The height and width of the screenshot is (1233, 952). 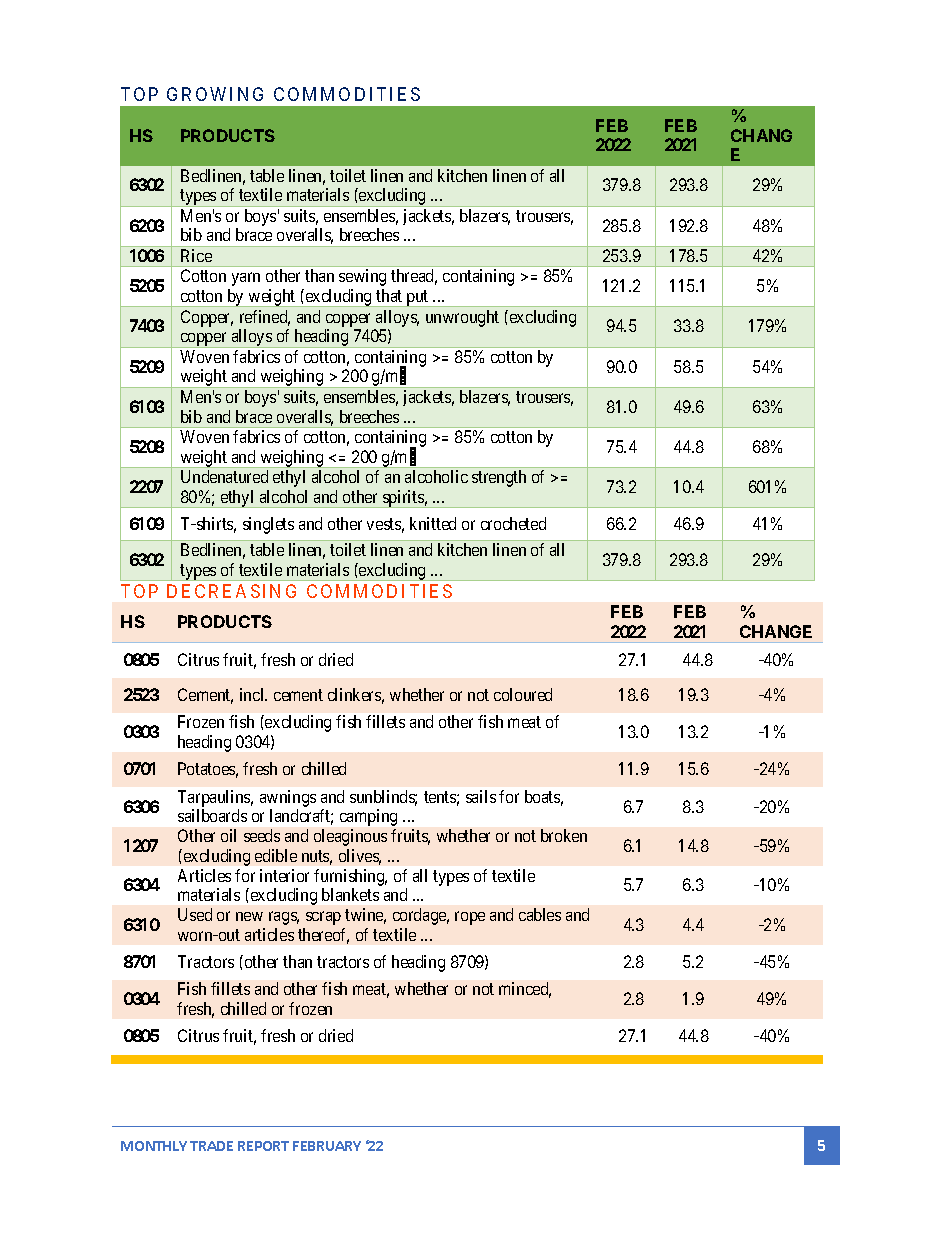 What do you see at coordinates (433, 523) in the screenshot?
I see `knitted` at bounding box center [433, 523].
